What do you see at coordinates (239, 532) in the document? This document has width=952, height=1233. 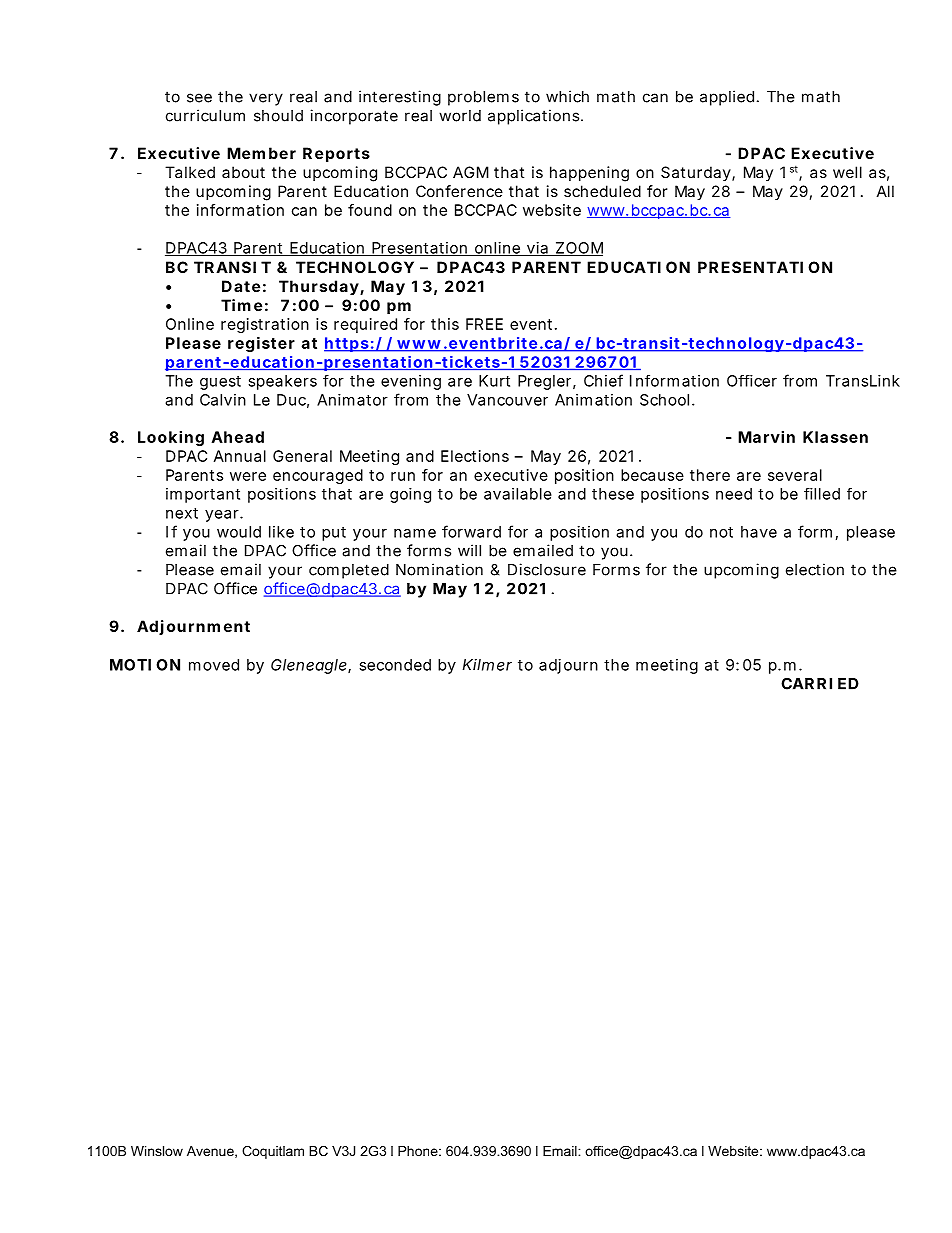 I see `would` at bounding box center [239, 532].
